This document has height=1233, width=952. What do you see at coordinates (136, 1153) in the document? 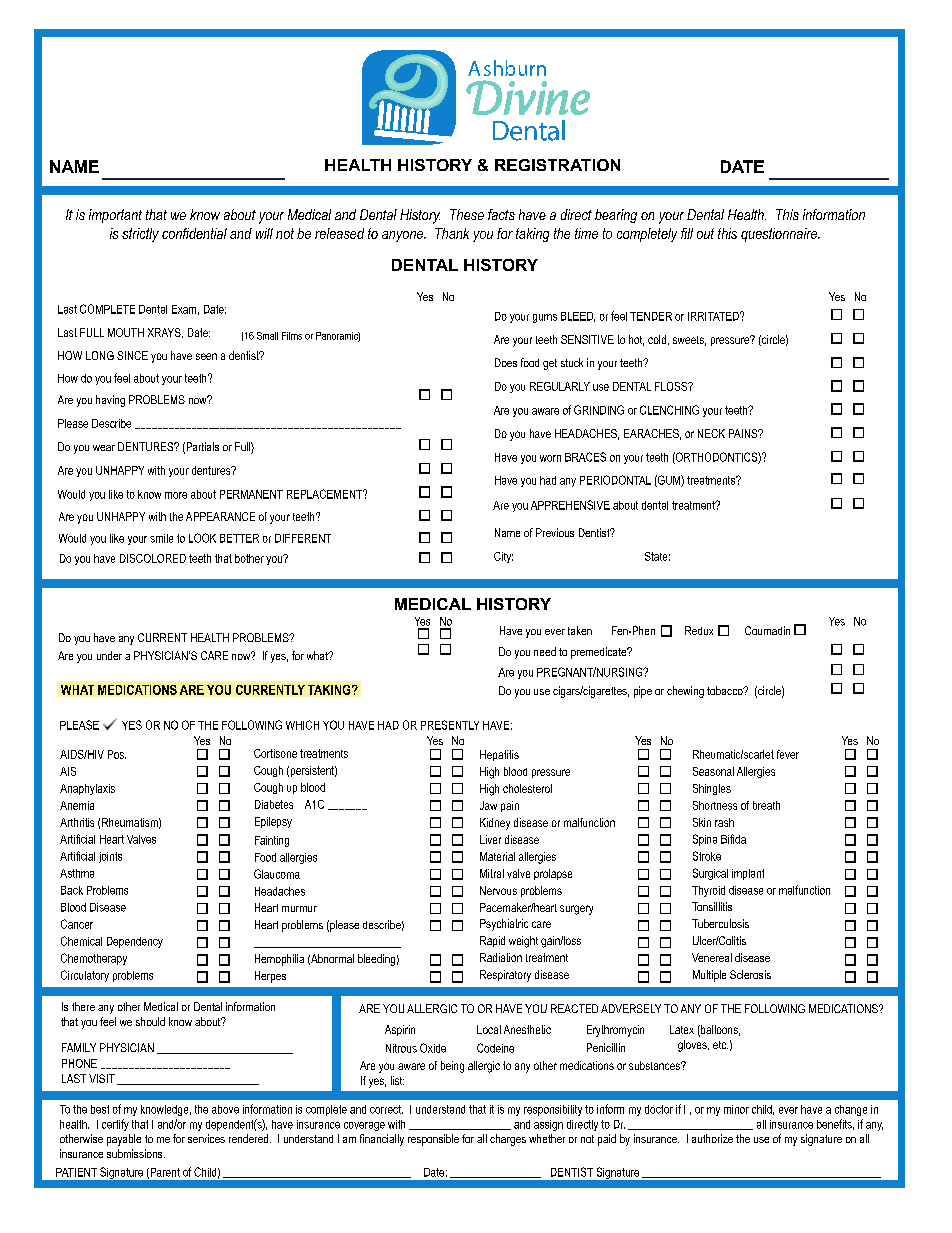
I see `submissions` at bounding box center [136, 1153].
